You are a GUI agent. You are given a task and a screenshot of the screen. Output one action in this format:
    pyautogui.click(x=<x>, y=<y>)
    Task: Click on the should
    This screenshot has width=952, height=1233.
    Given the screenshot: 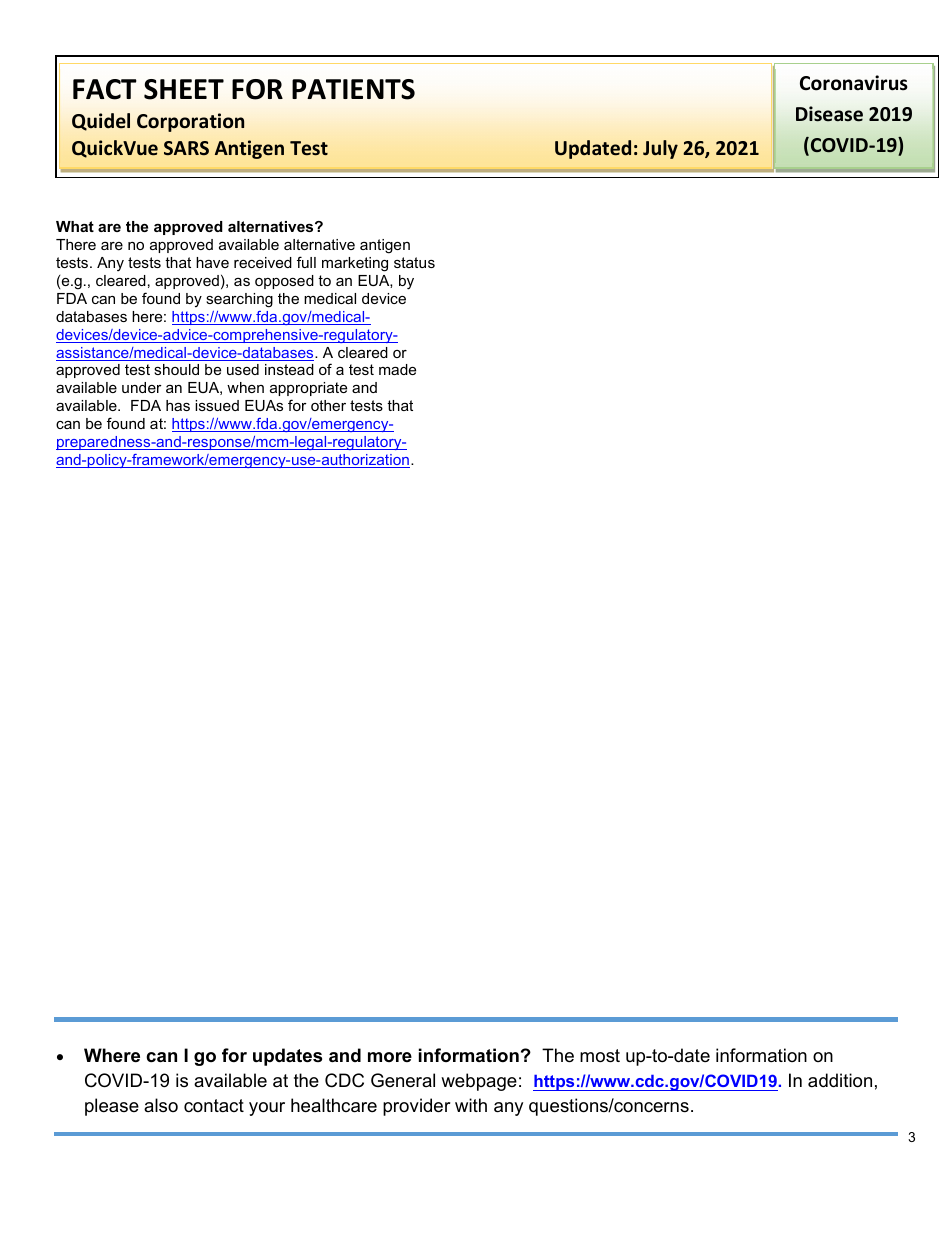 What is the action you would take?
    pyautogui.click(x=176, y=369)
